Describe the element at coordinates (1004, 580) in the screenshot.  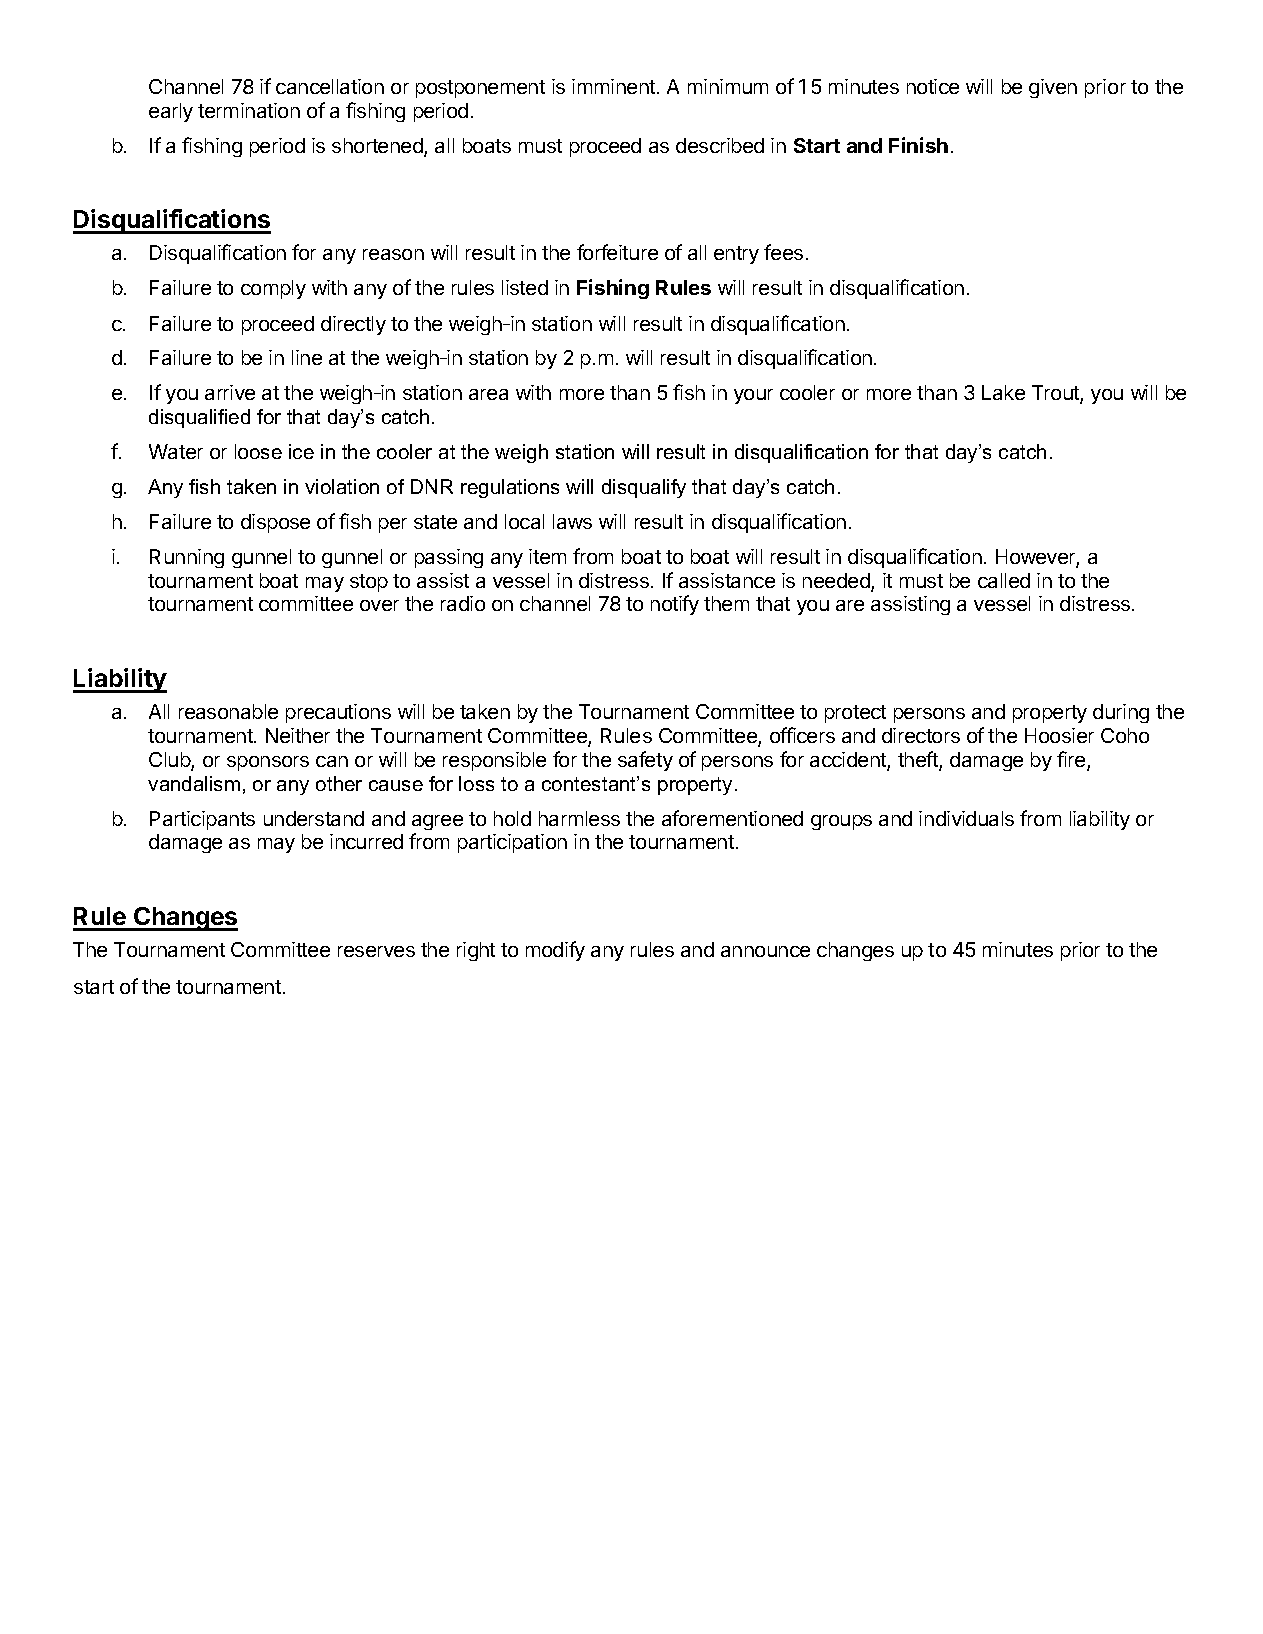
I see `called` at that location.
